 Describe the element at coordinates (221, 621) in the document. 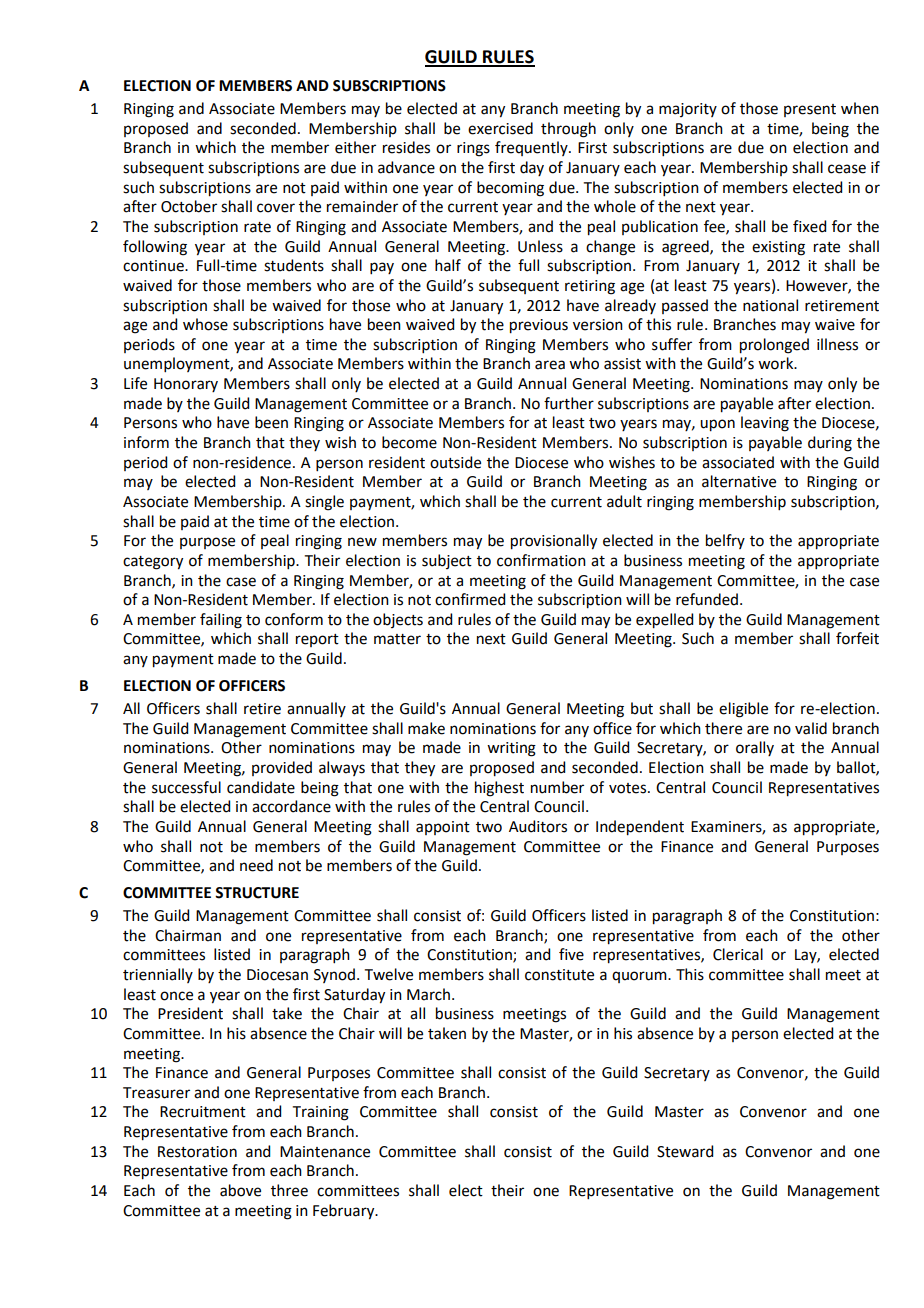

I see `failing` at that location.
